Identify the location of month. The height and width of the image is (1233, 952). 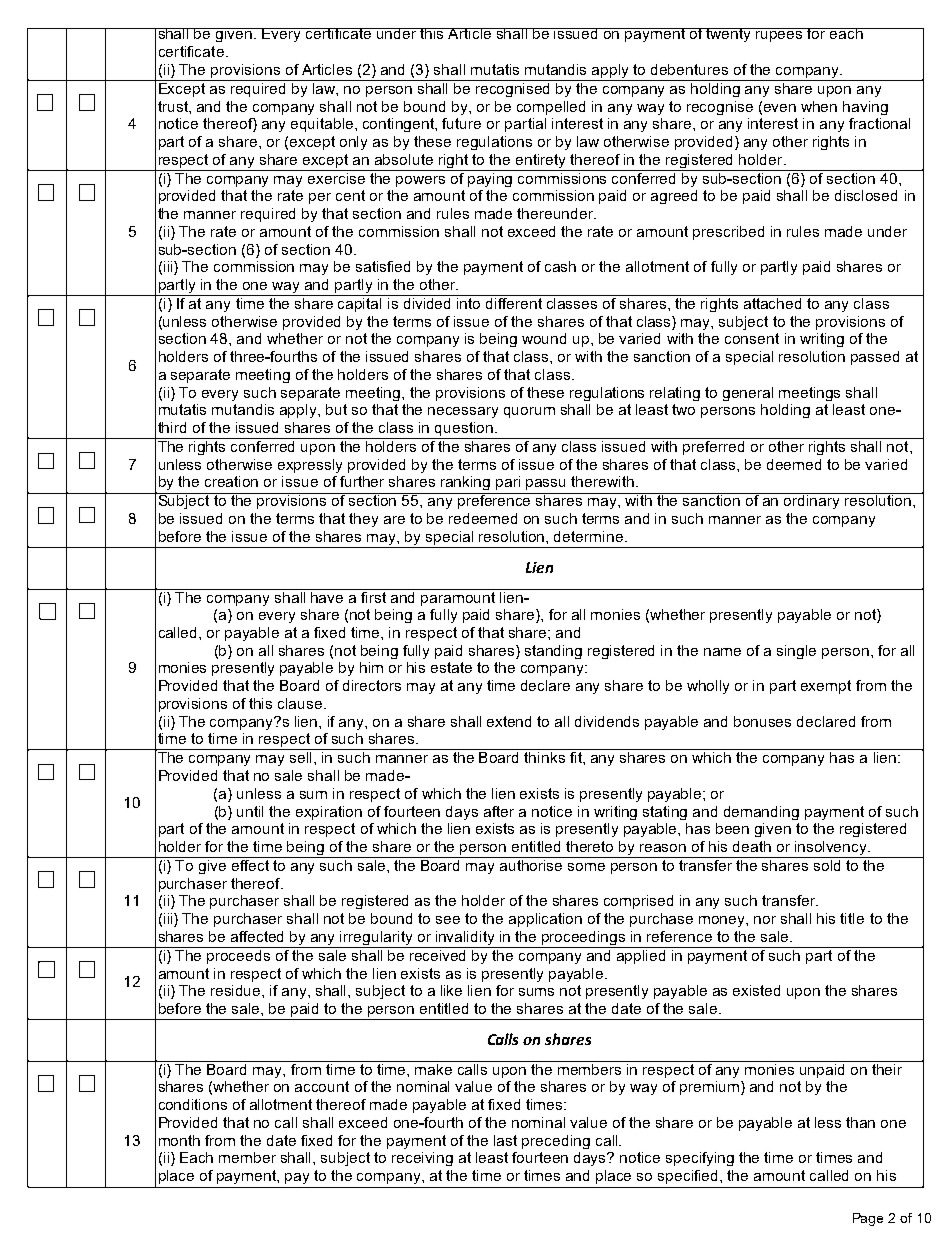
(179, 1140).
